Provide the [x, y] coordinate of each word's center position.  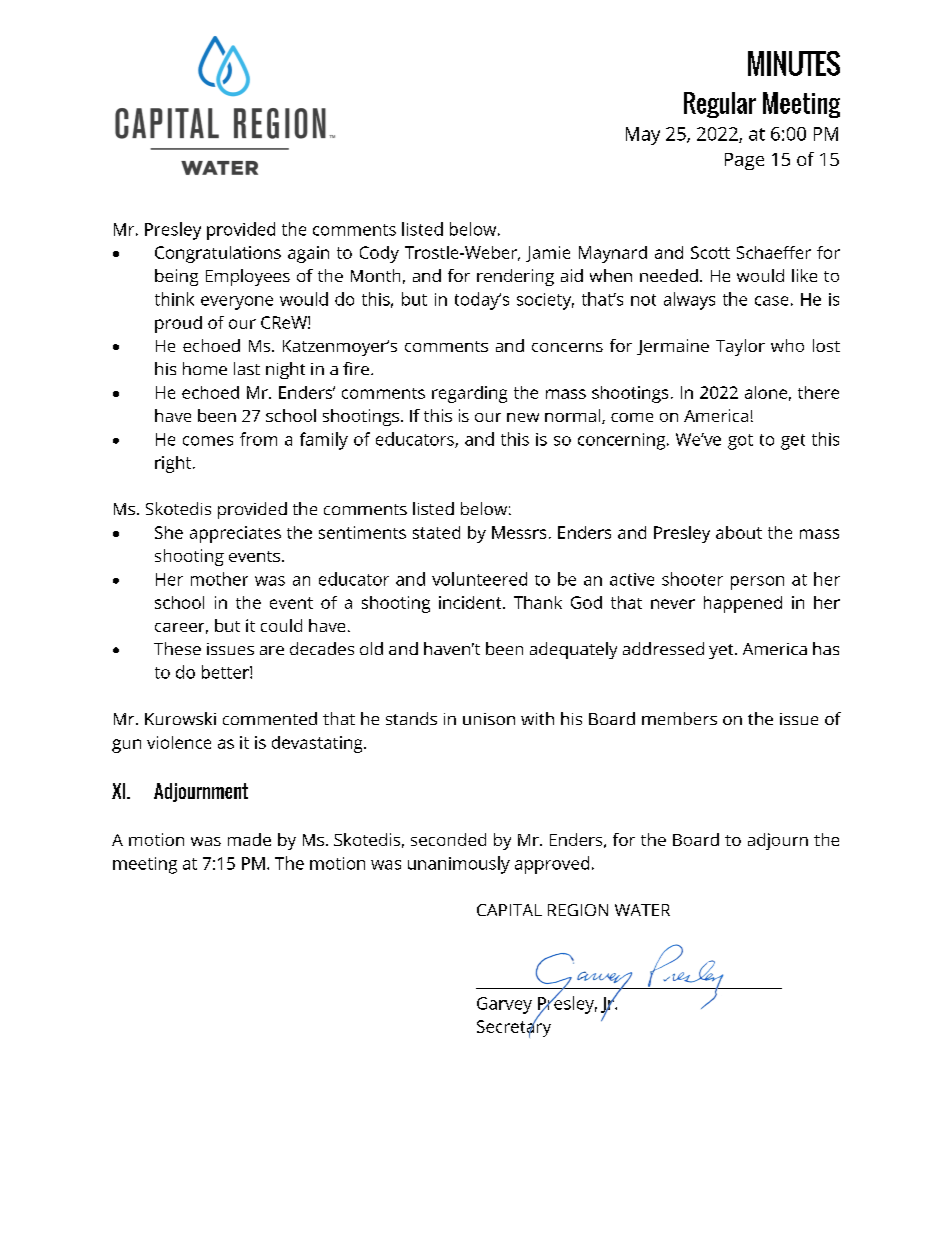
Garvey [504, 1005]
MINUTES [794, 63]
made [249, 839]
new [523, 417]
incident [471, 602]
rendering [515, 277]
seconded [448, 839]
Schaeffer [774, 252]
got [740, 442]
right [173, 464]
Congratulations [218, 254]
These [177, 648]
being [176, 277]
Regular [720, 105]
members [679, 718]
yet [722, 651]
